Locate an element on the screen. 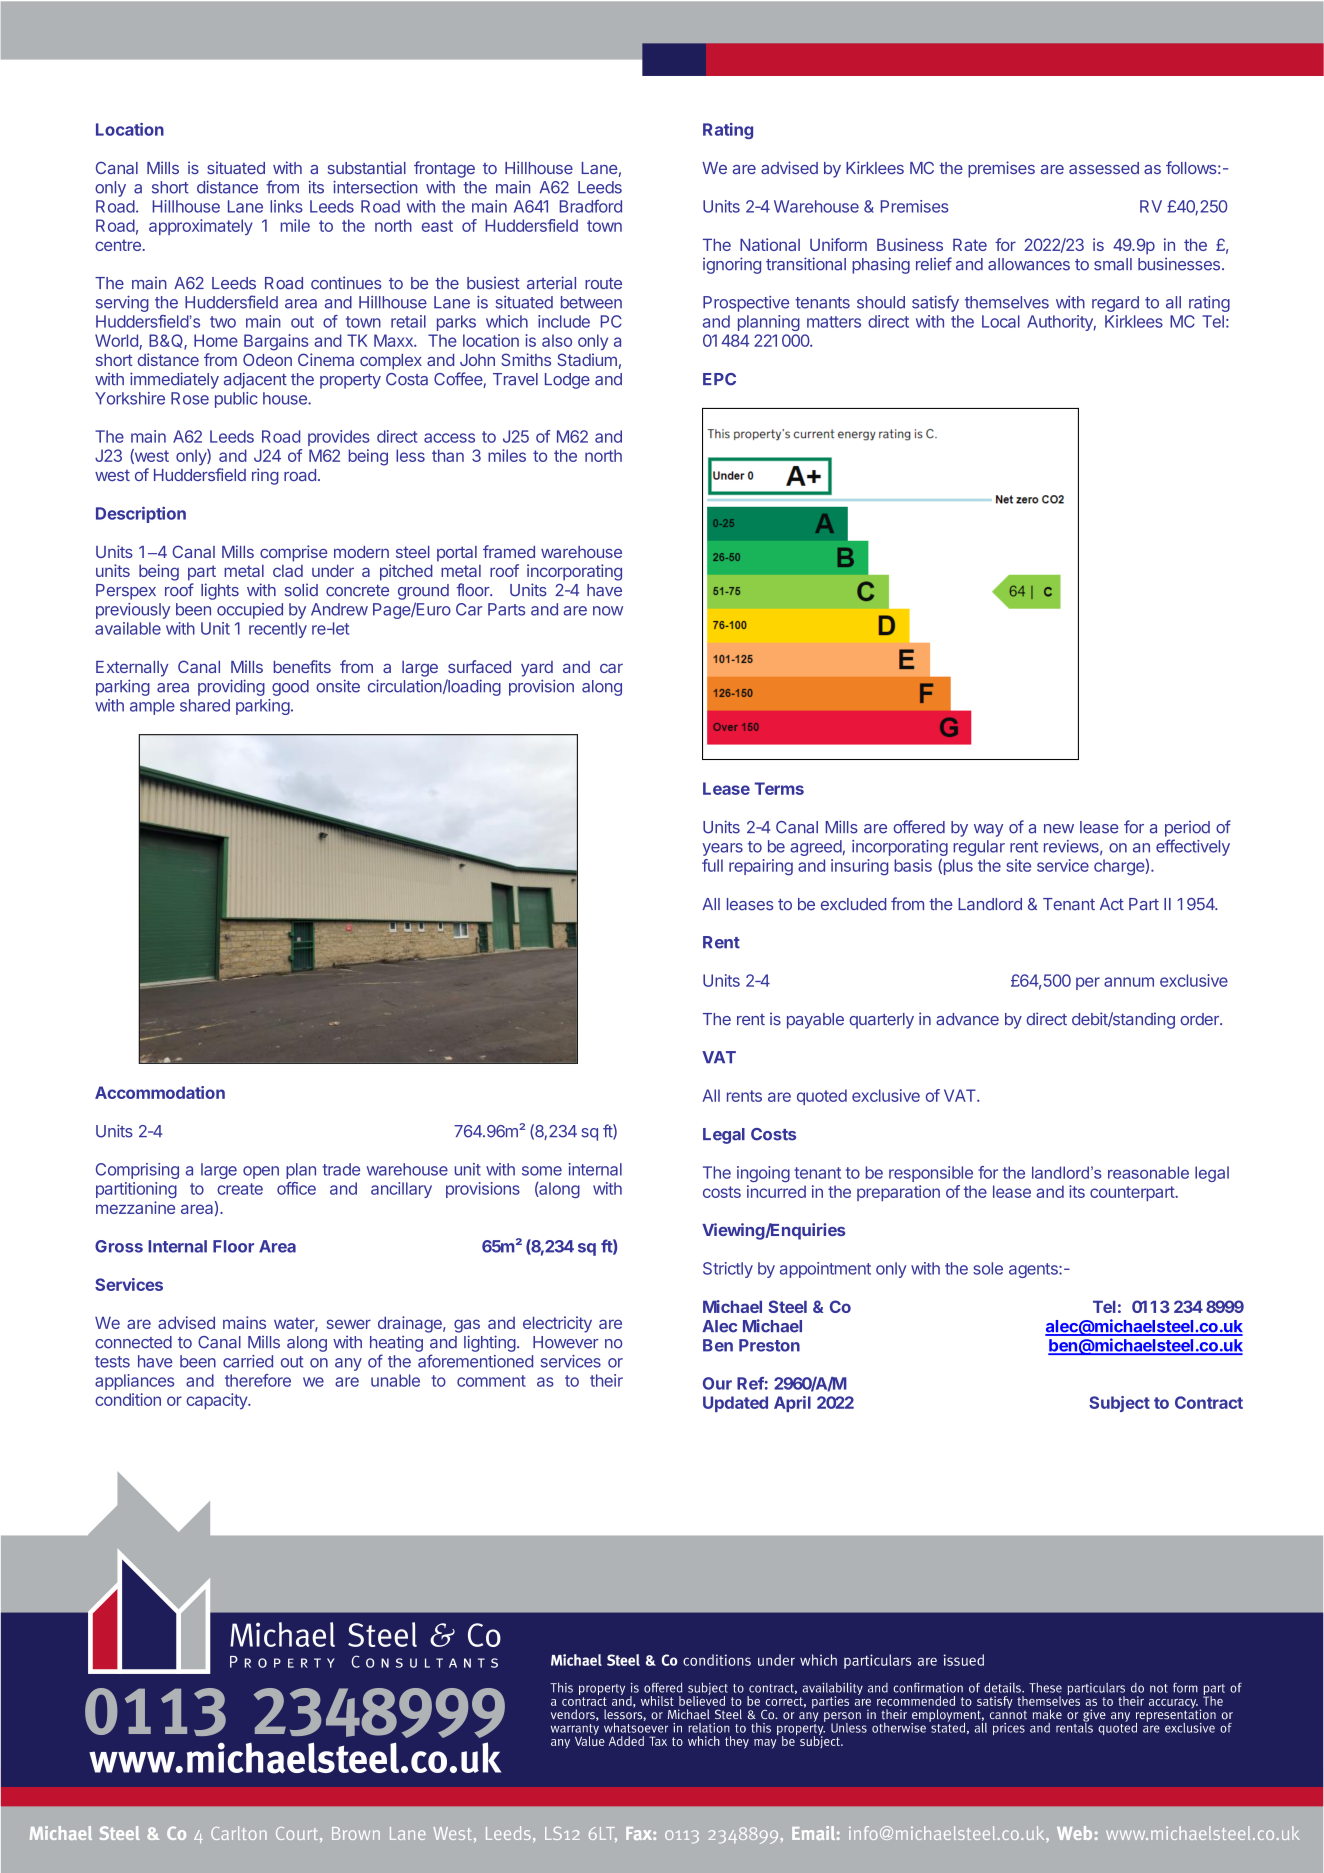 The height and width of the screenshot is (1873, 1324). charge is located at coordinates (1120, 867).
